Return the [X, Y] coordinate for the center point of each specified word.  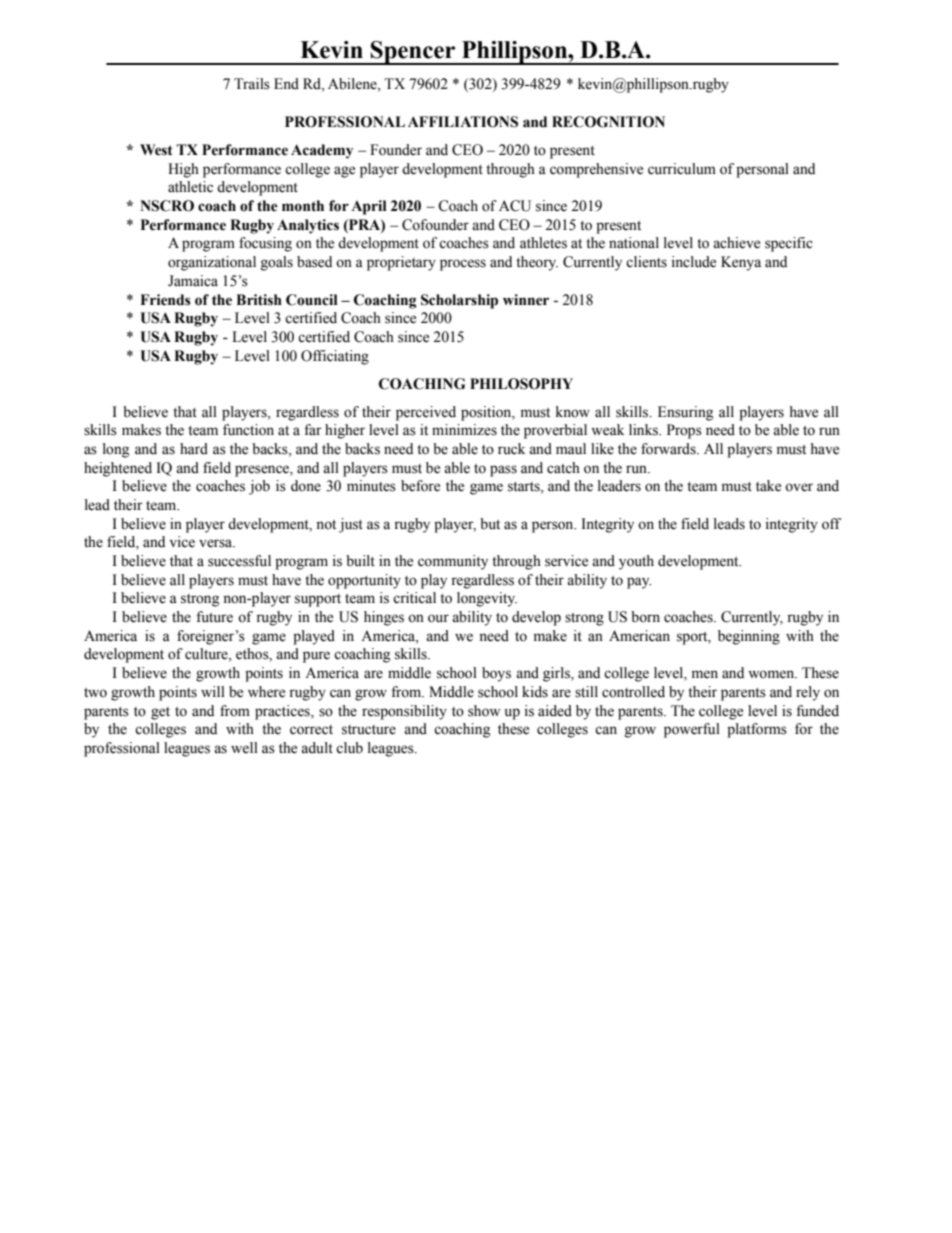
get [160, 713]
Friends [165, 300]
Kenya [741, 263]
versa [217, 543]
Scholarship [459, 301]
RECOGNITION [608, 122]
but [490, 524]
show [484, 711]
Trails [252, 84]
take [768, 486]
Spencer [413, 53]
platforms [757, 730]
